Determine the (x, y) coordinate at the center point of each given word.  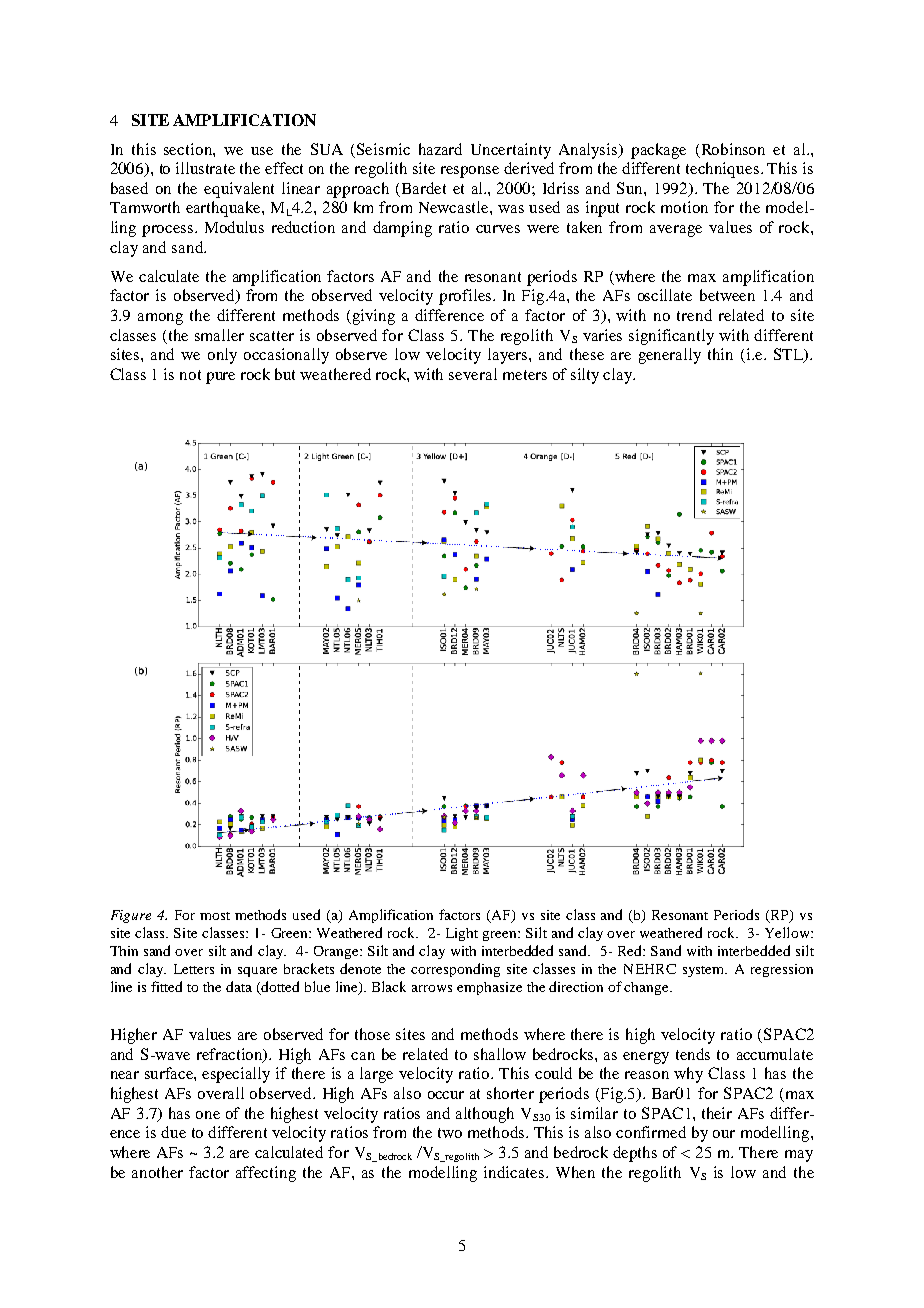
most (215, 916)
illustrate (205, 168)
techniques (722, 170)
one (208, 1115)
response (470, 172)
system (705, 971)
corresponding (455, 970)
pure (220, 378)
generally (670, 356)
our (724, 1134)
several (473, 374)
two (450, 1133)
